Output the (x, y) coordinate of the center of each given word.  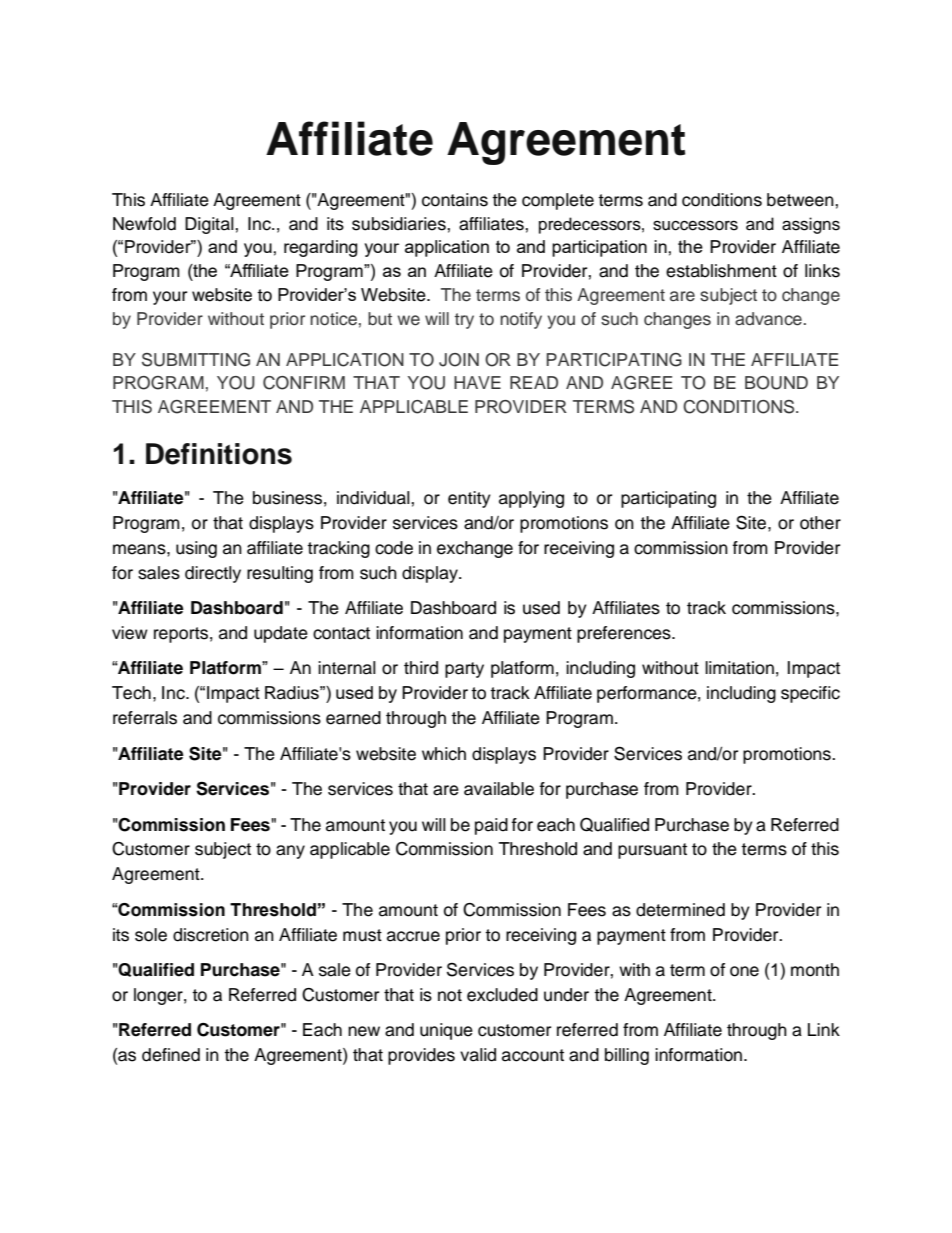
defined (171, 1055)
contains (455, 200)
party (464, 670)
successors (695, 225)
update (281, 634)
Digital (210, 225)
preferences (625, 634)
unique (446, 1031)
